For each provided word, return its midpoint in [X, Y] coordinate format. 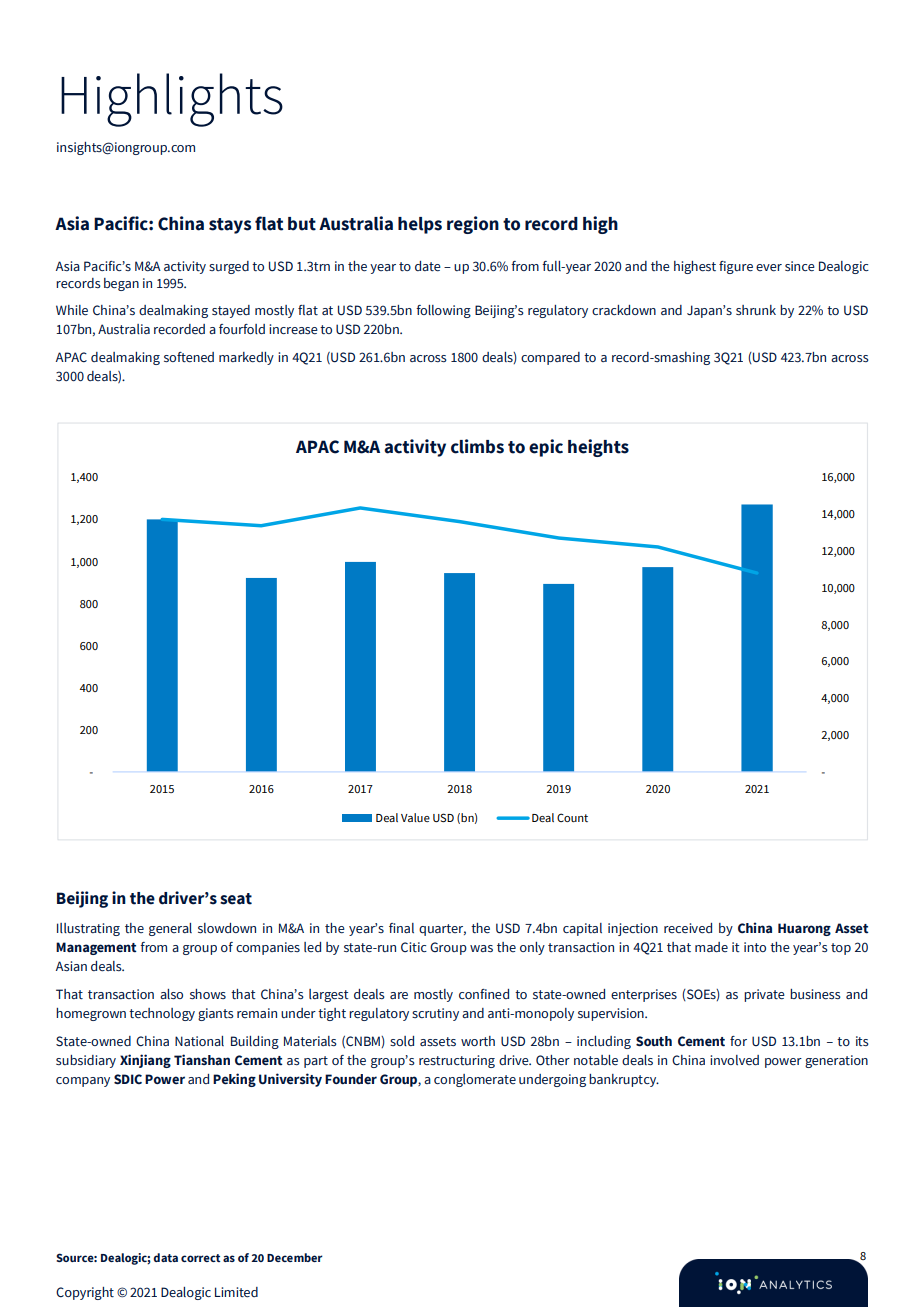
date [428, 266]
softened [189, 357]
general [170, 929]
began [121, 284]
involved [734, 1060]
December [295, 1257]
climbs [477, 446]
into [755, 947]
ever [769, 268]
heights [598, 448]
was [481, 948]
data [165, 1257]
